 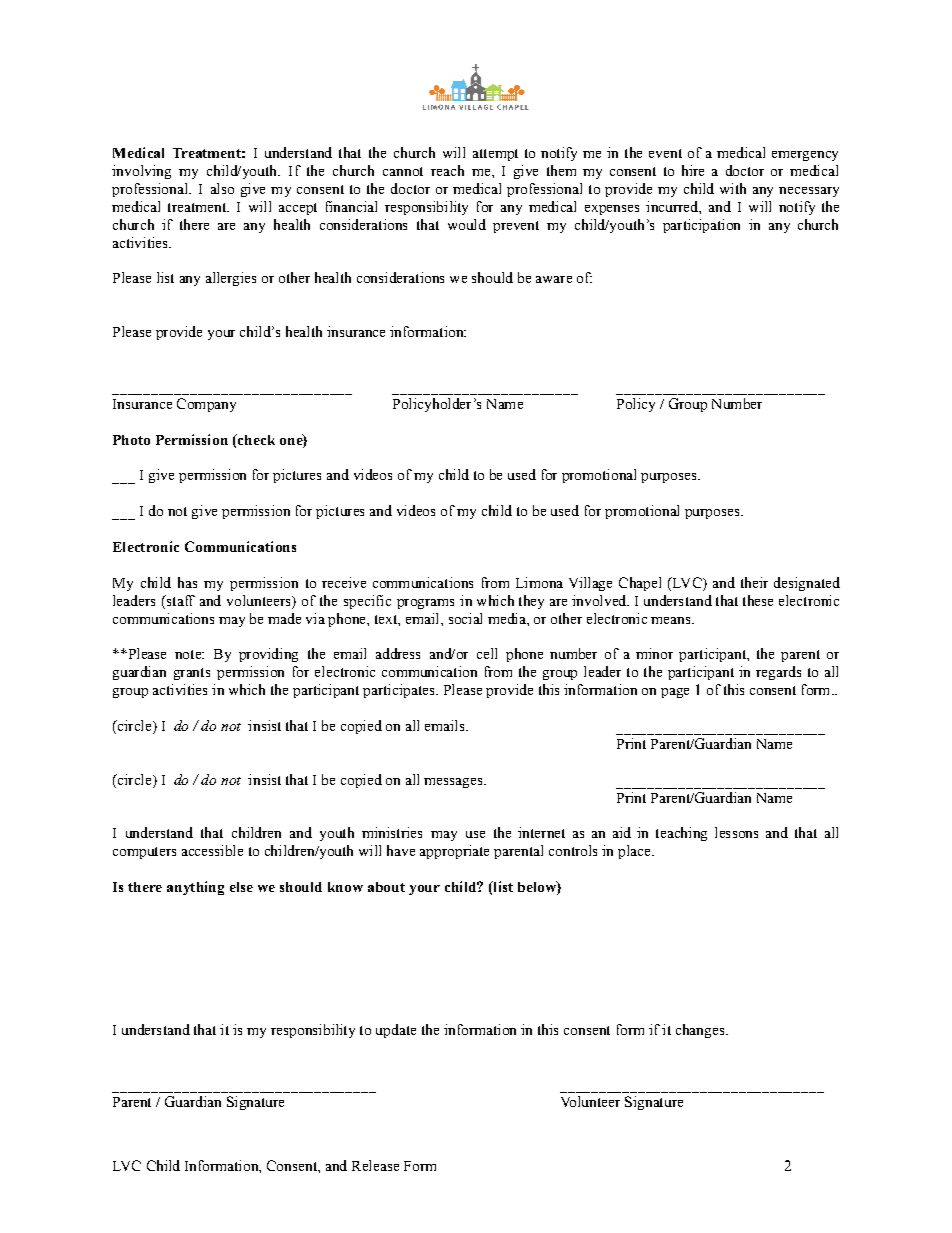 I want to click on also, so click(x=222, y=188).
